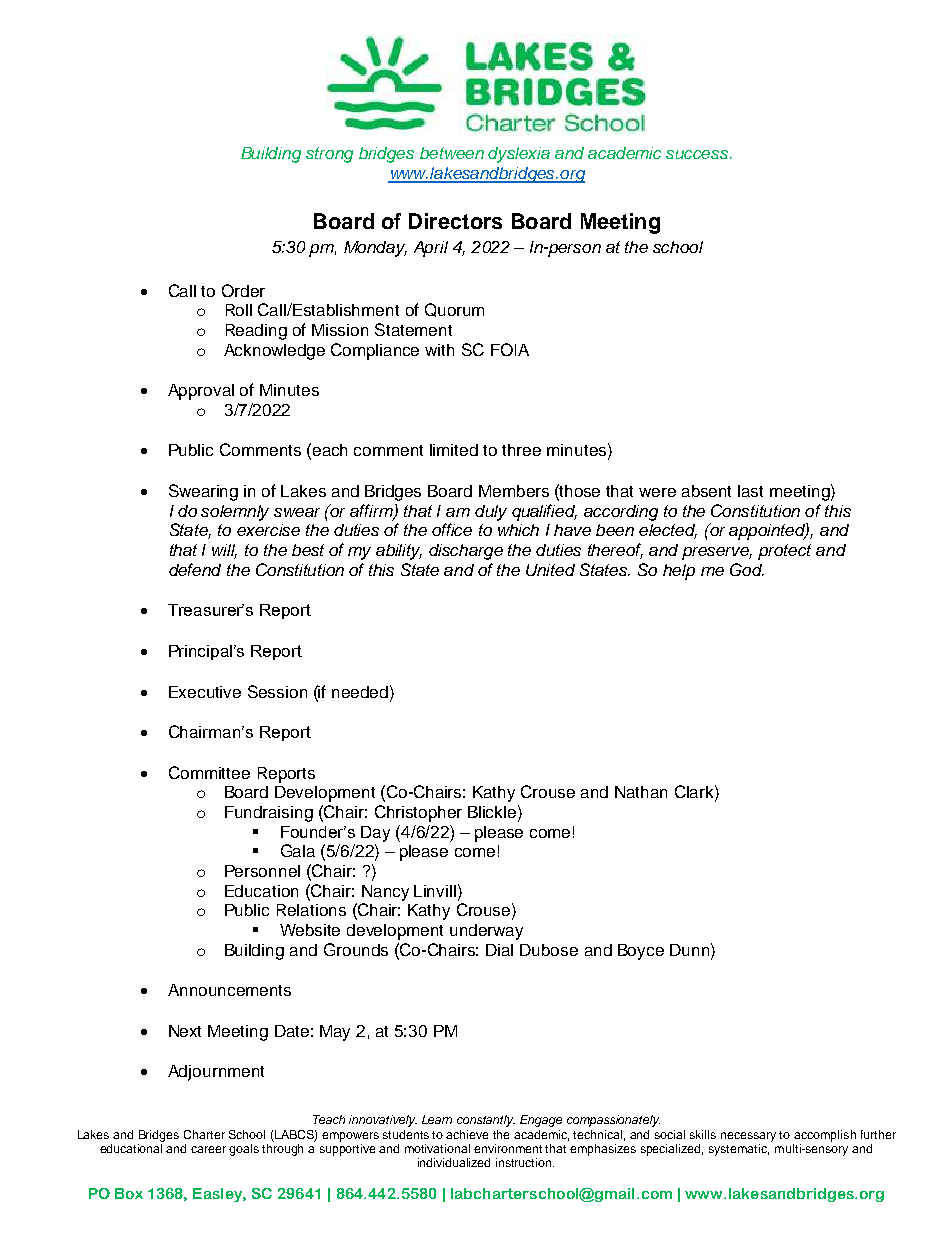  I want to click on last, so click(750, 491).
